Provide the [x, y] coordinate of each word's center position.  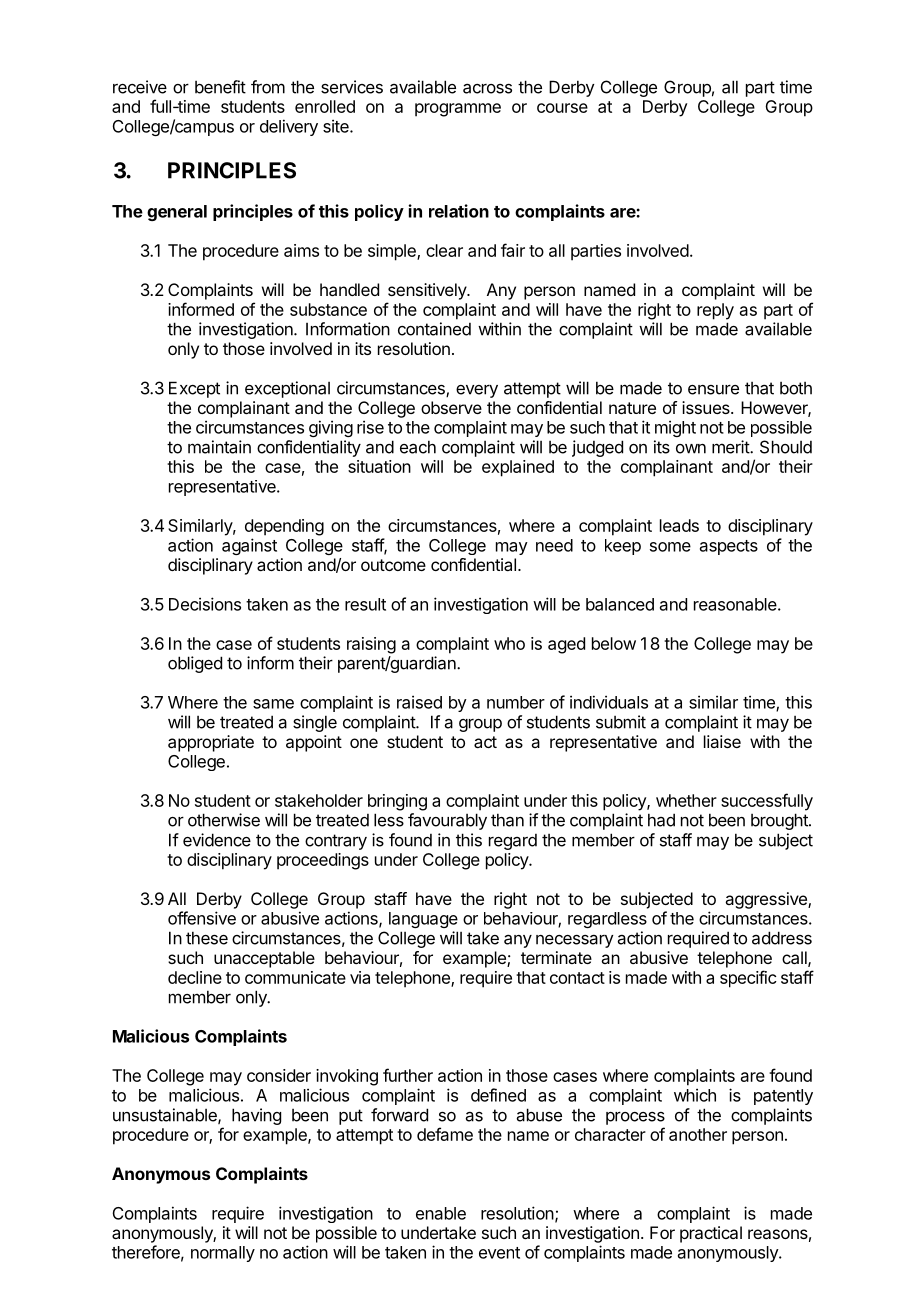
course [562, 108]
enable [441, 1213]
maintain [219, 447]
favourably [447, 821]
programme [458, 110]
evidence [217, 840]
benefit [220, 87]
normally [223, 1254]
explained [518, 468]
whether [686, 800]
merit [731, 447]
